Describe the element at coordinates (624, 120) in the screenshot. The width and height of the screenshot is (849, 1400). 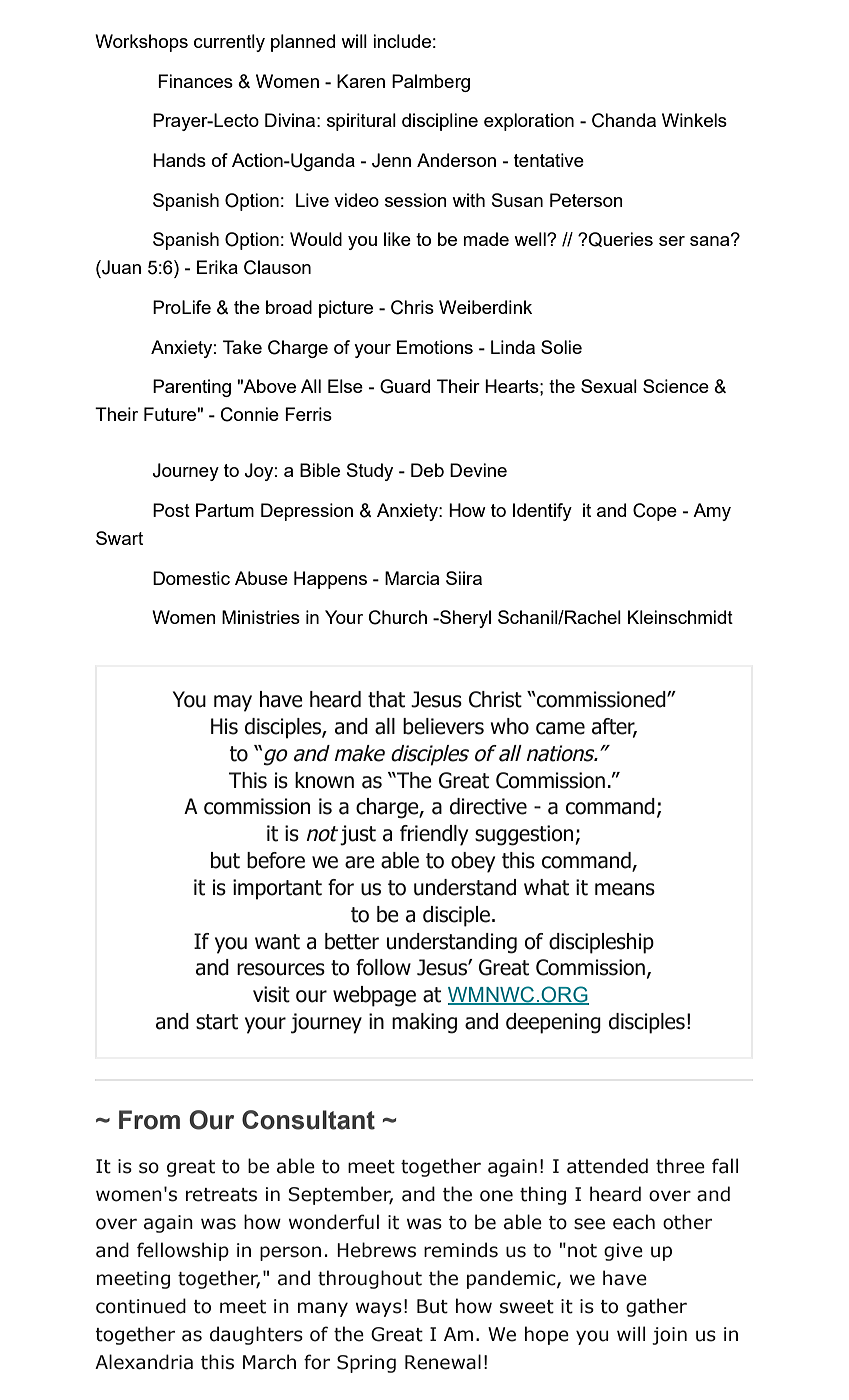
I see `Chanda` at that location.
